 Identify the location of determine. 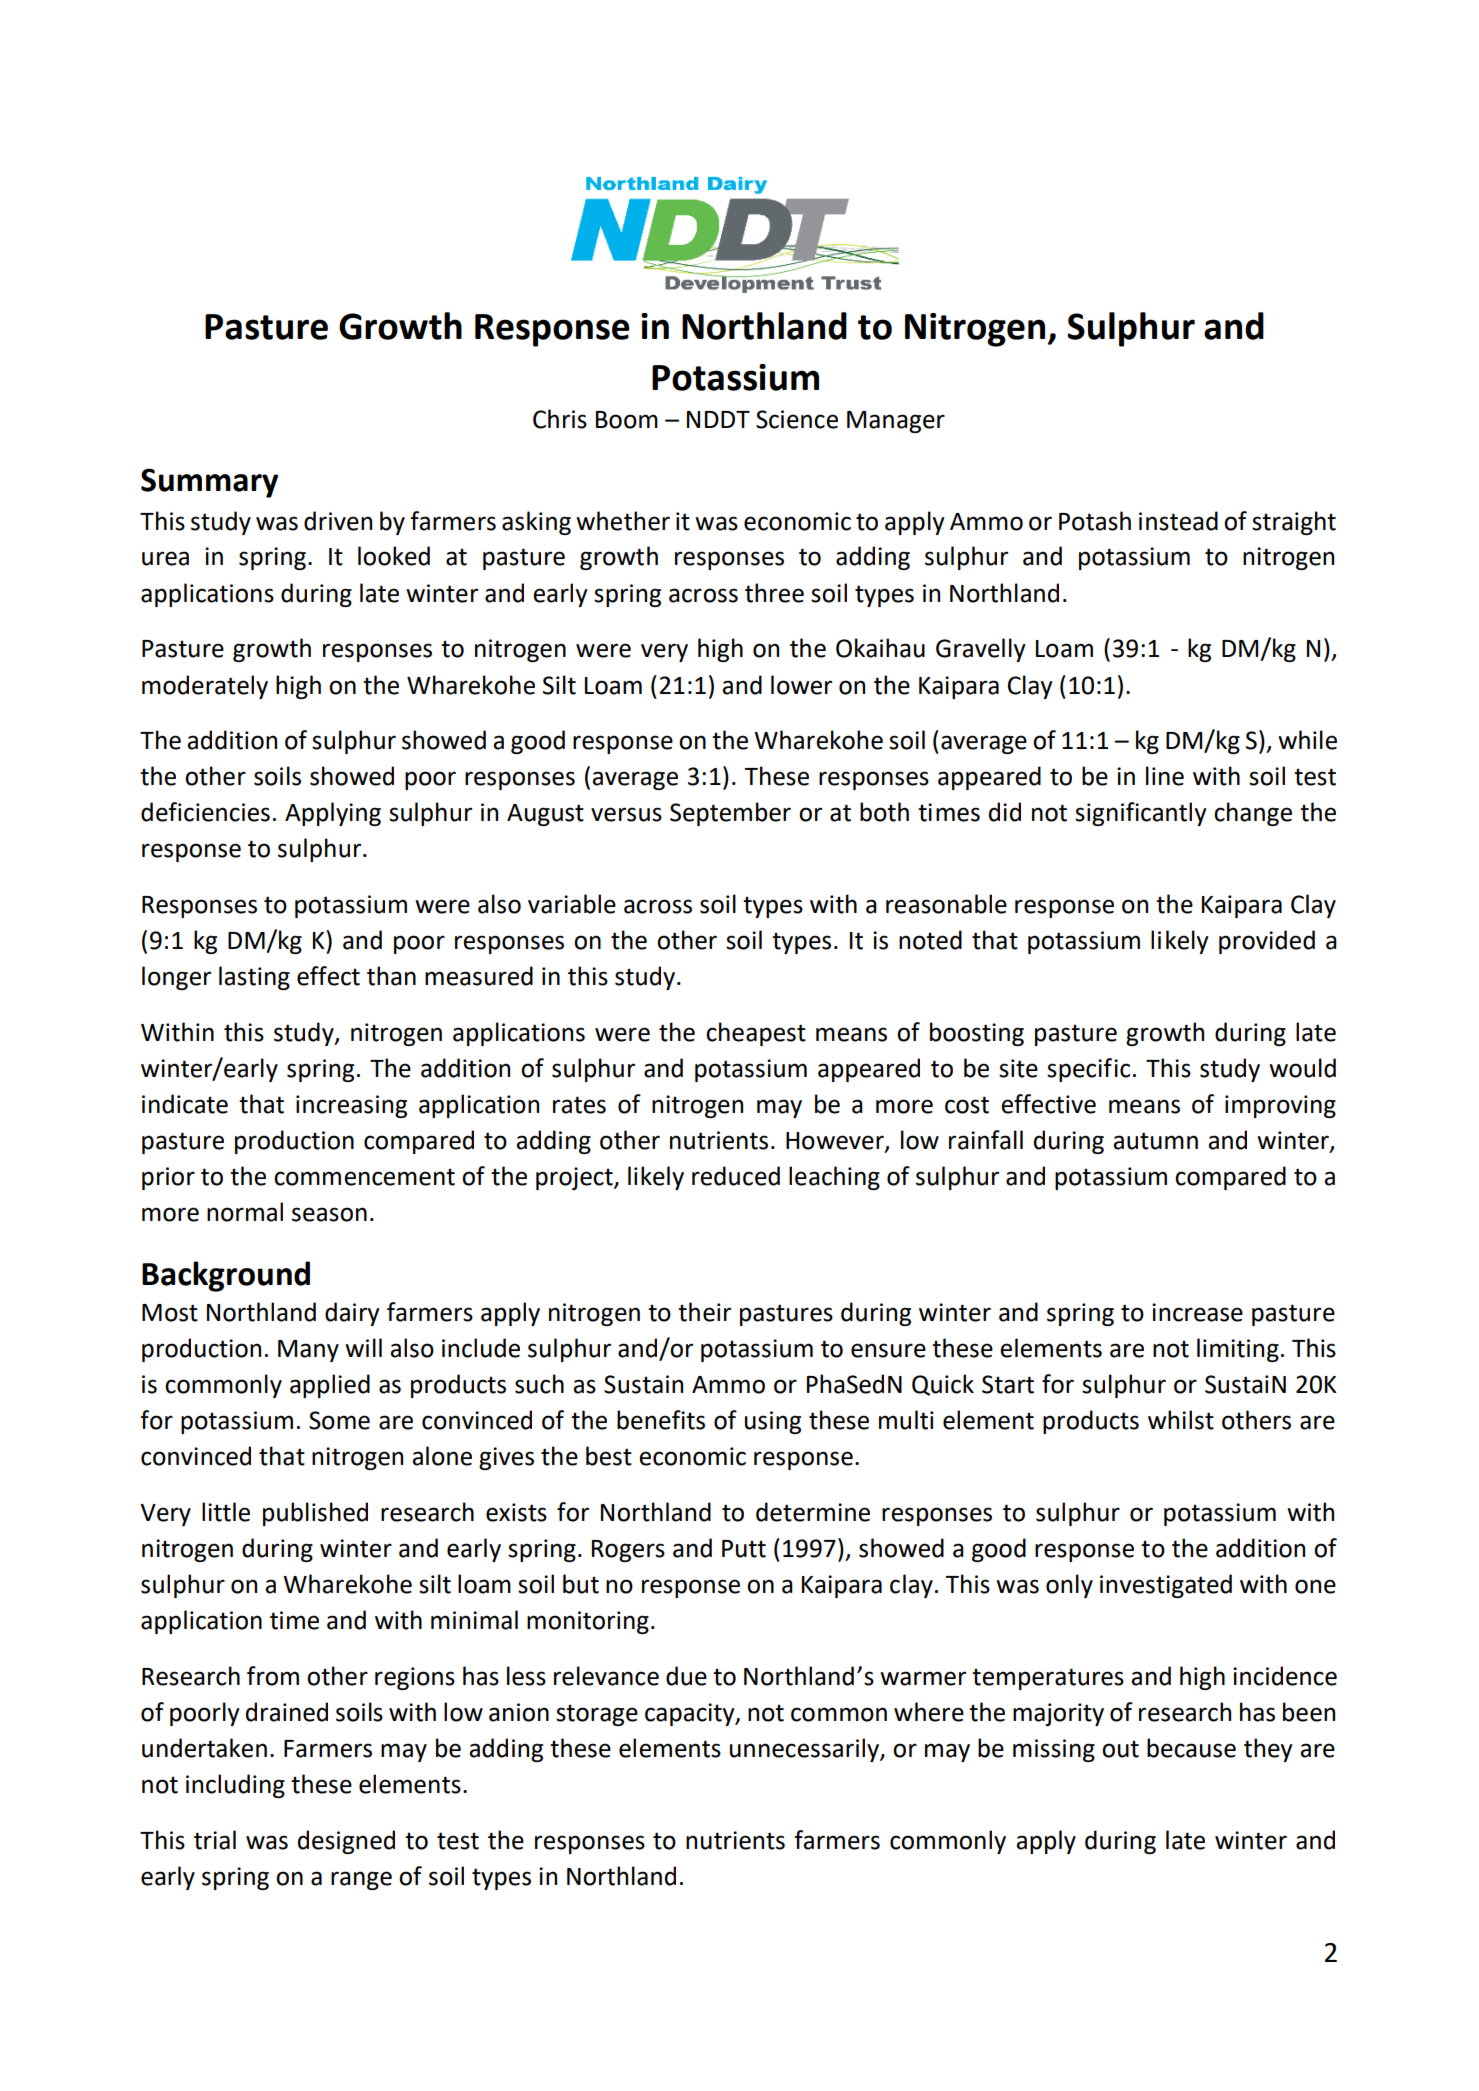
(813, 1512).
